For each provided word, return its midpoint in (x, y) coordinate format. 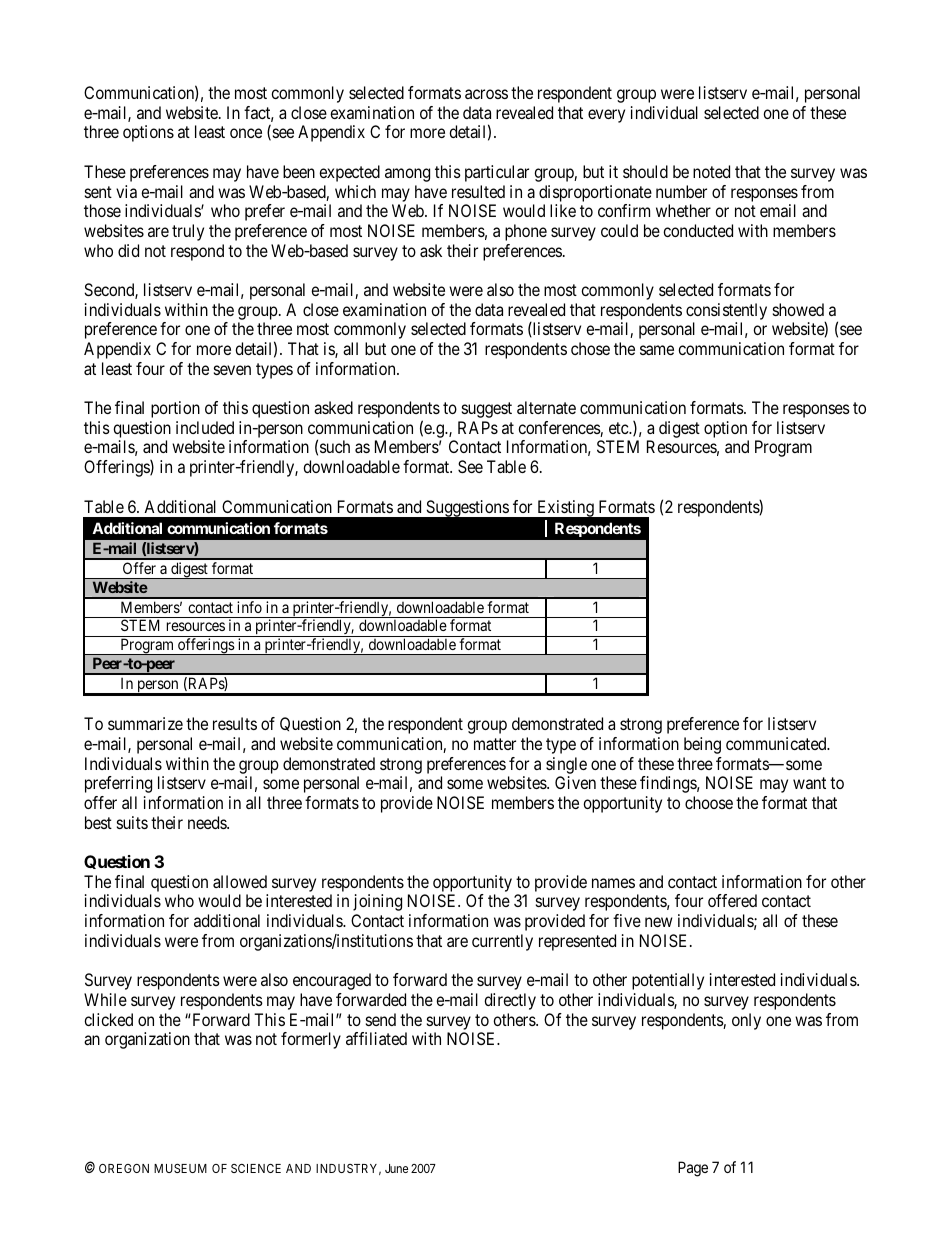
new (659, 922)
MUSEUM (180, 1168)
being (702, 745)
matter (495, 744)
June (396, 1168)
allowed (240, 881)
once (246, 133)
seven (232, 370)
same (657, 350)
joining (377, 902)
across (486, 94)
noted (711, 171)
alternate (546, 407)
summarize (145, 723)
